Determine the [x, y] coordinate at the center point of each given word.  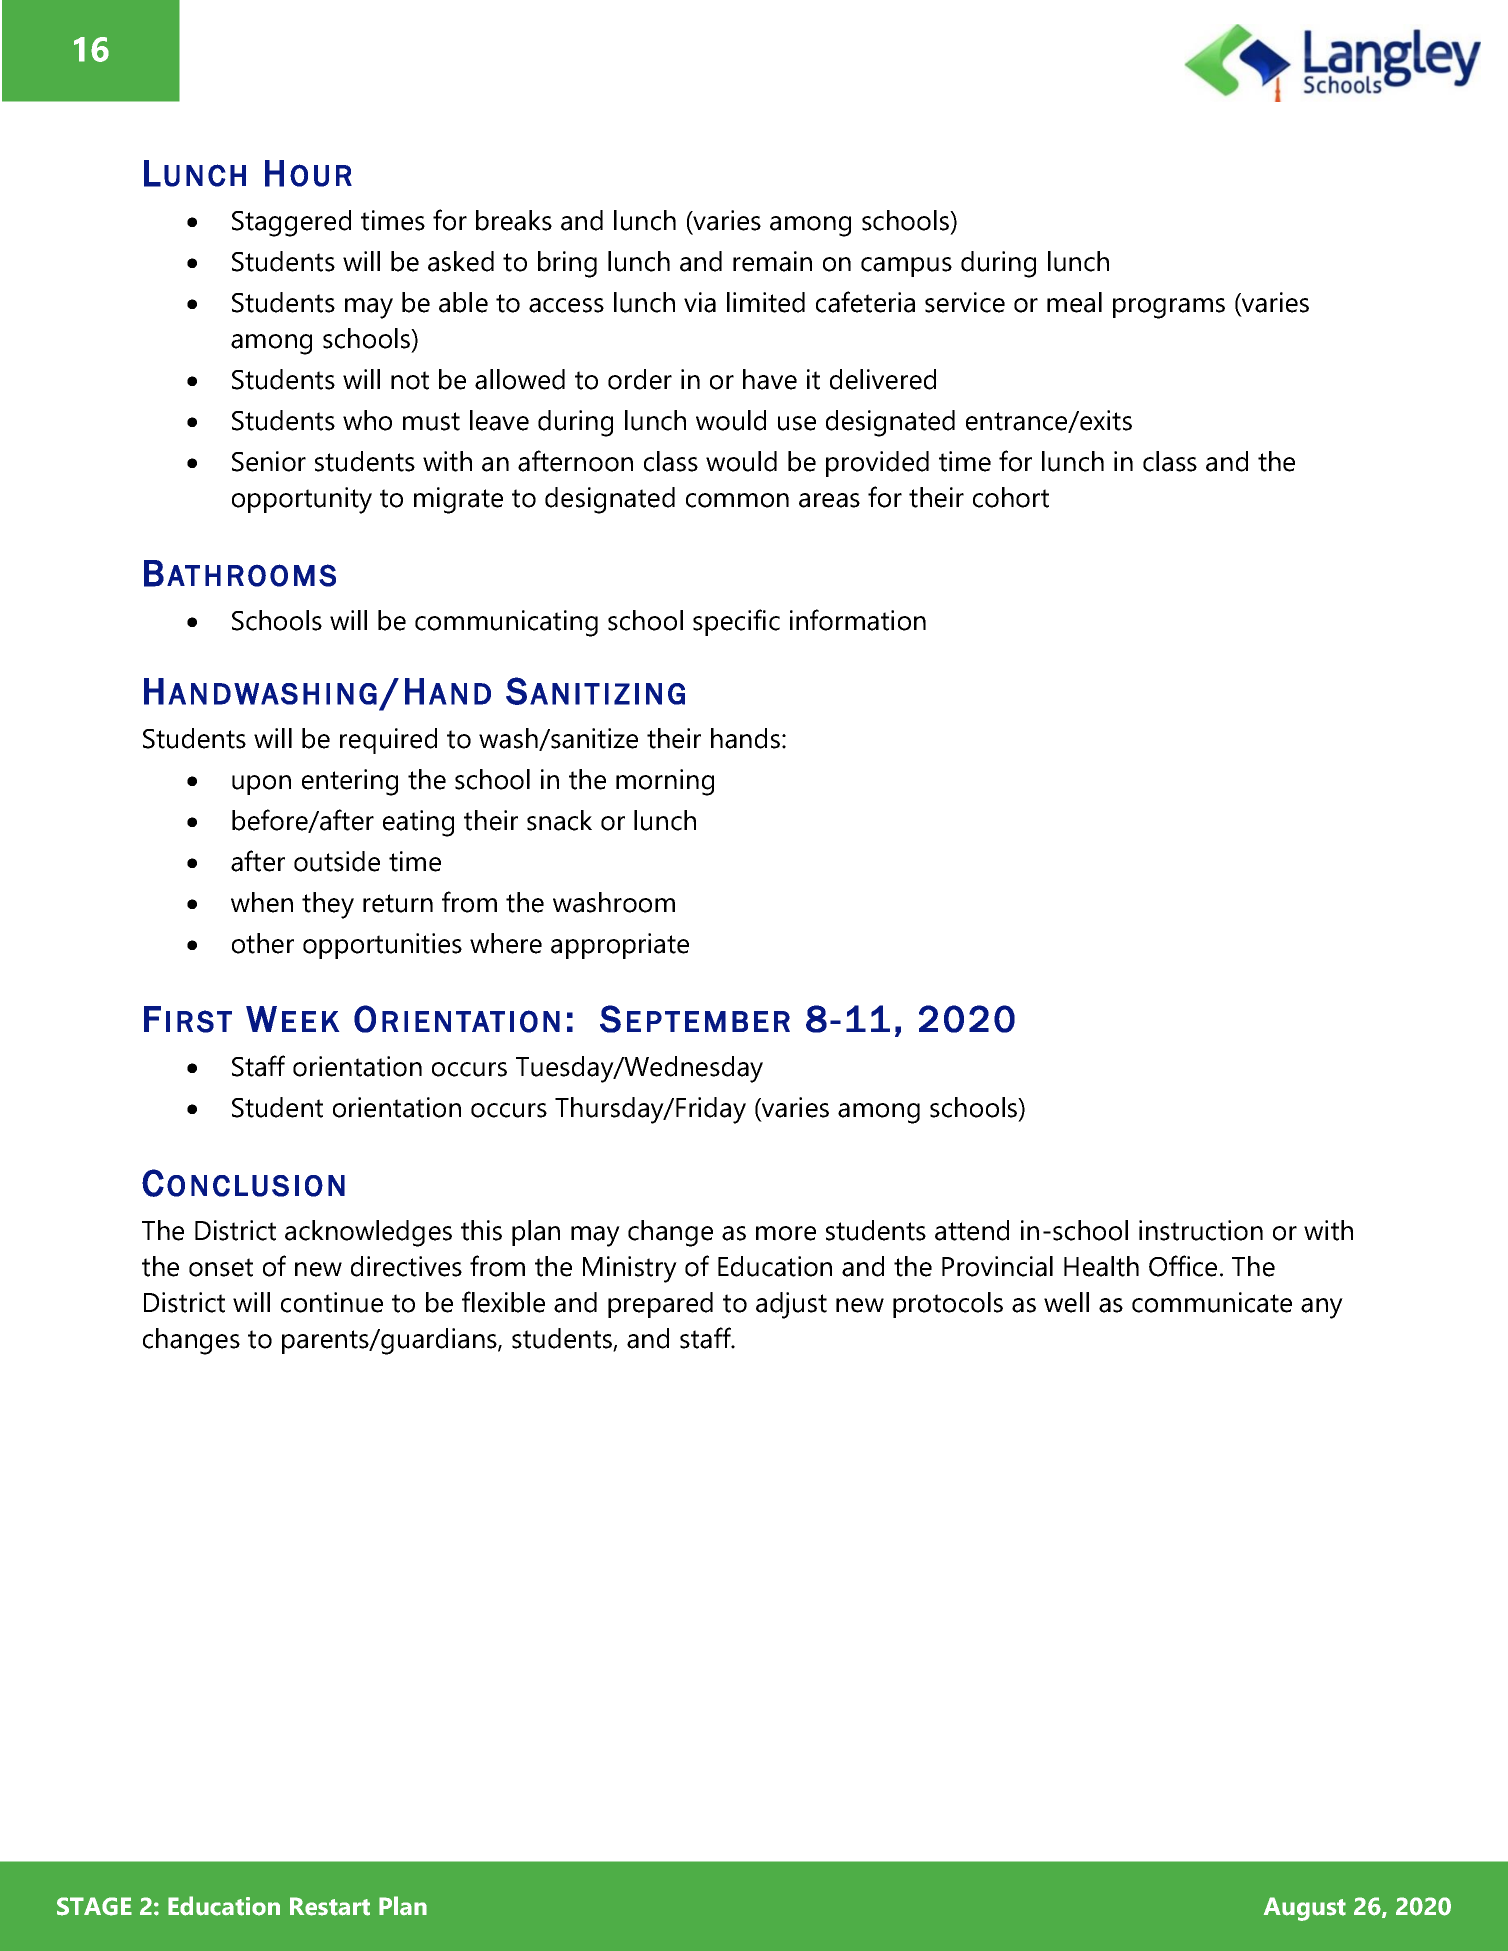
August [1305, 1909]
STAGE [94, 1906]
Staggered [291, 223]
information [858, 620]
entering [350, 782]
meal [1074, 302]
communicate [1212, 1302]
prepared [660, 1305]
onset [221, 1267]
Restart [330, 1906]
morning [665, 782]
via [700, 302]
